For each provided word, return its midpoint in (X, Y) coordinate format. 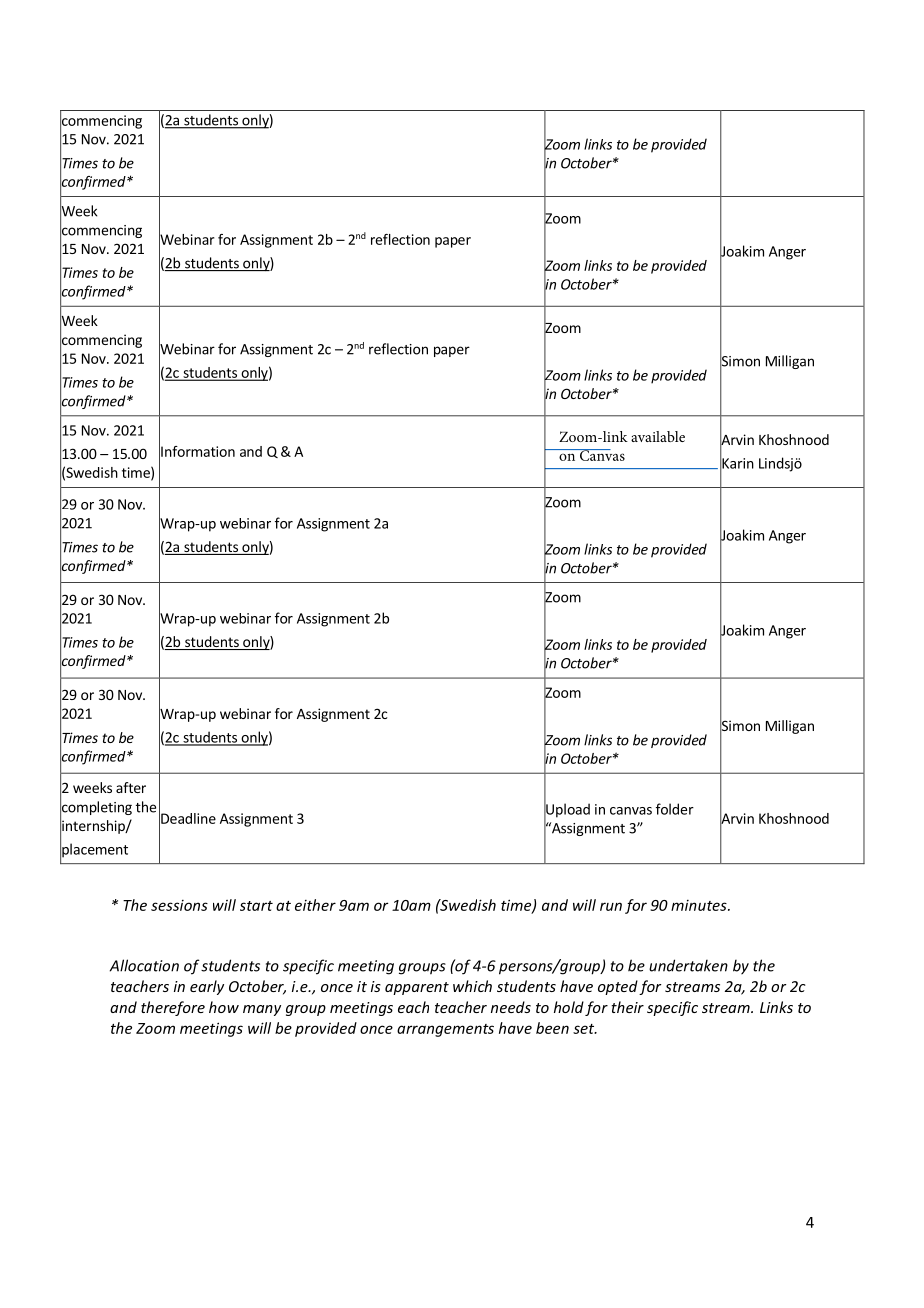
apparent (417, 988)
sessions (179, 905)
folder (675, 809)
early (207, 987)
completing (96, 808)
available (658, 436)
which (472, 986)
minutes (700, 905)
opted (618, 987)
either (315, 905)
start (256, 906)
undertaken (688, 965)
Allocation (144, 965)
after (131, 787)
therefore (173, 1008)
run (611, 906)
